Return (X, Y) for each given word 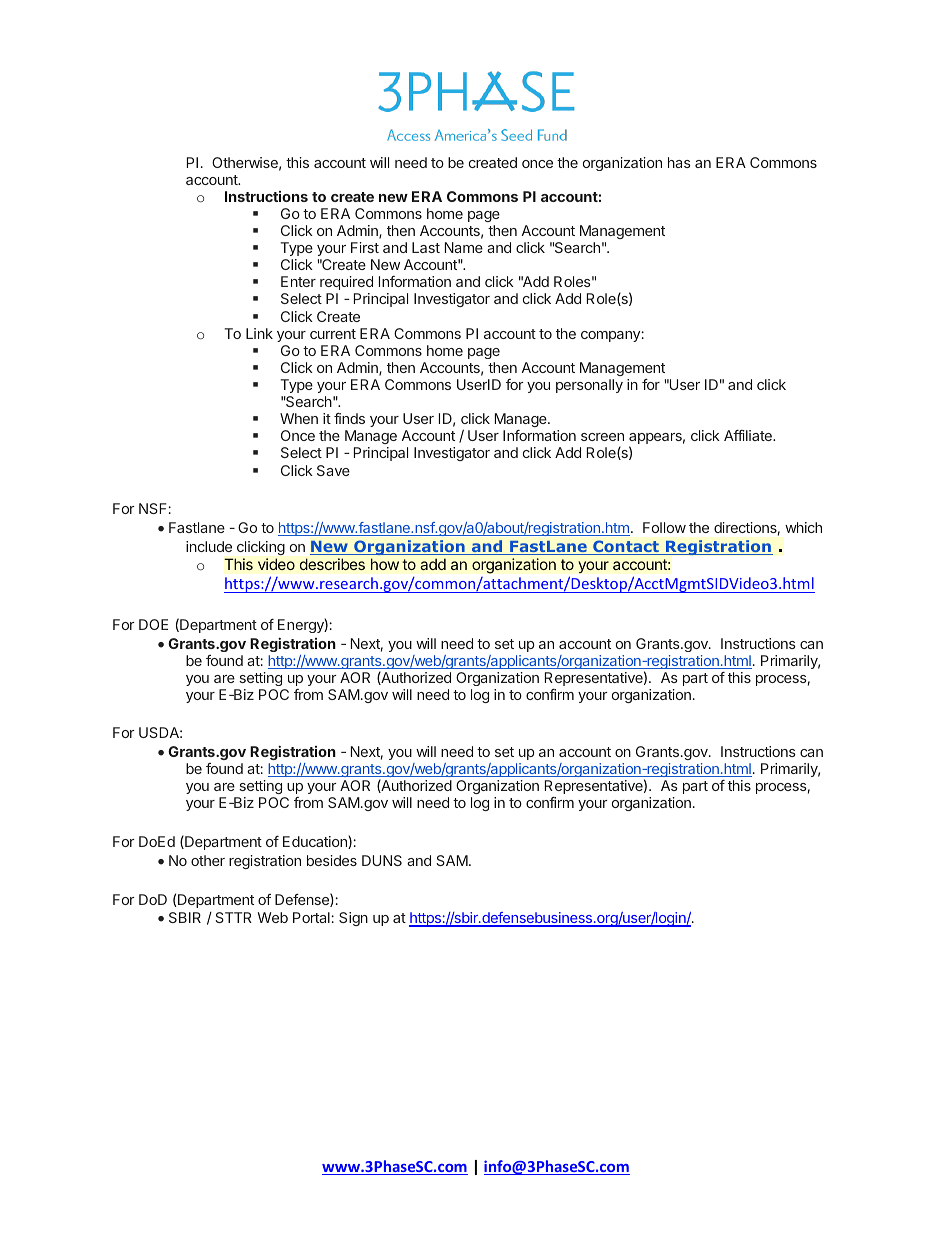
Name (464, 247)
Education (316, 842)
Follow (664, 527)
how (385, 564)
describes (332, 564)
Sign (353, 919)
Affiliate (749, 435)
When (299, 418)
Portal (312, 917)
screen (602, 437)
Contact (626, 547)
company (611, 336)
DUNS (382, 860)
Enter (298, 281)
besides (332, 860)
